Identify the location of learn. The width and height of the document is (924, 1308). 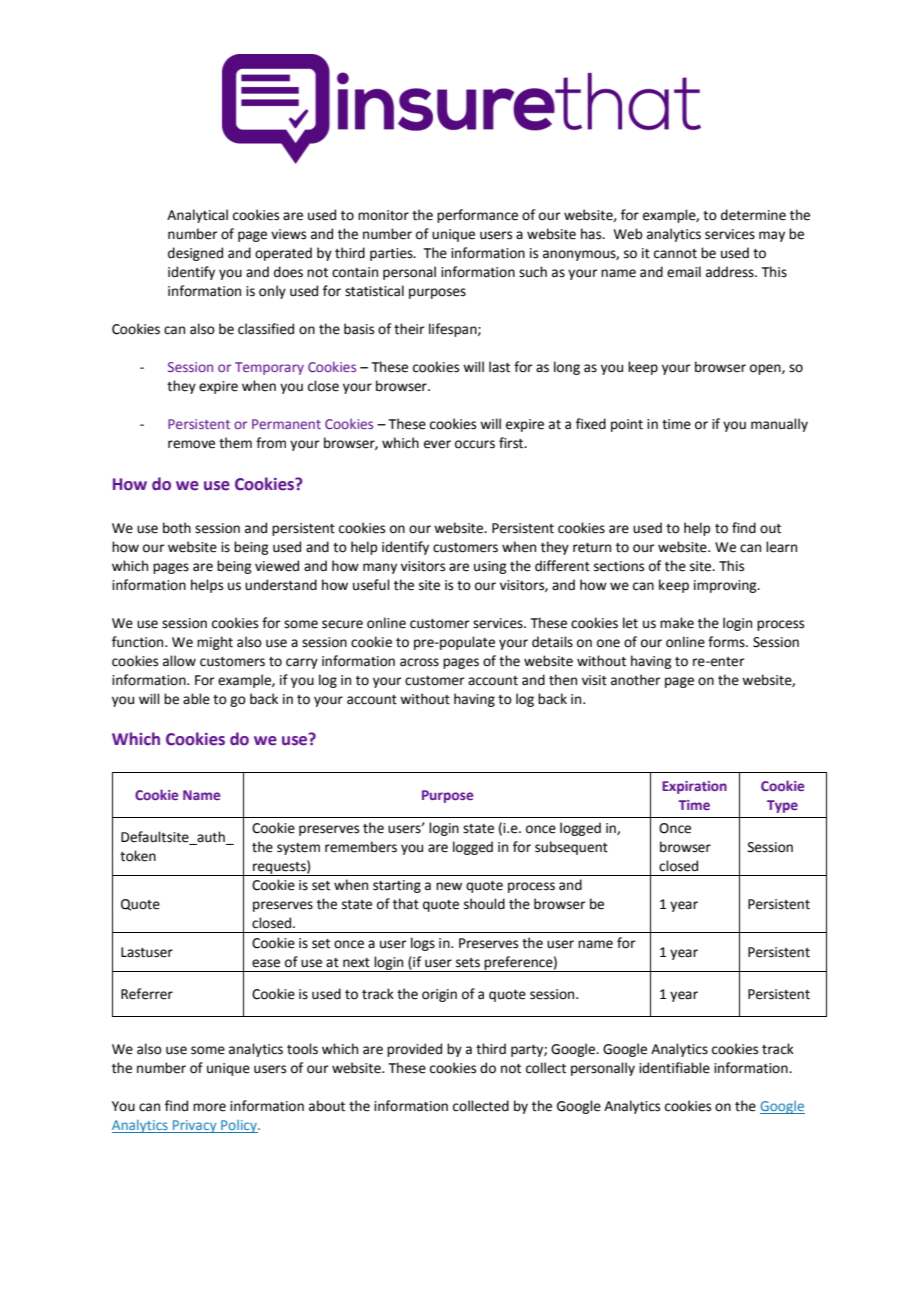
(781, 547).
